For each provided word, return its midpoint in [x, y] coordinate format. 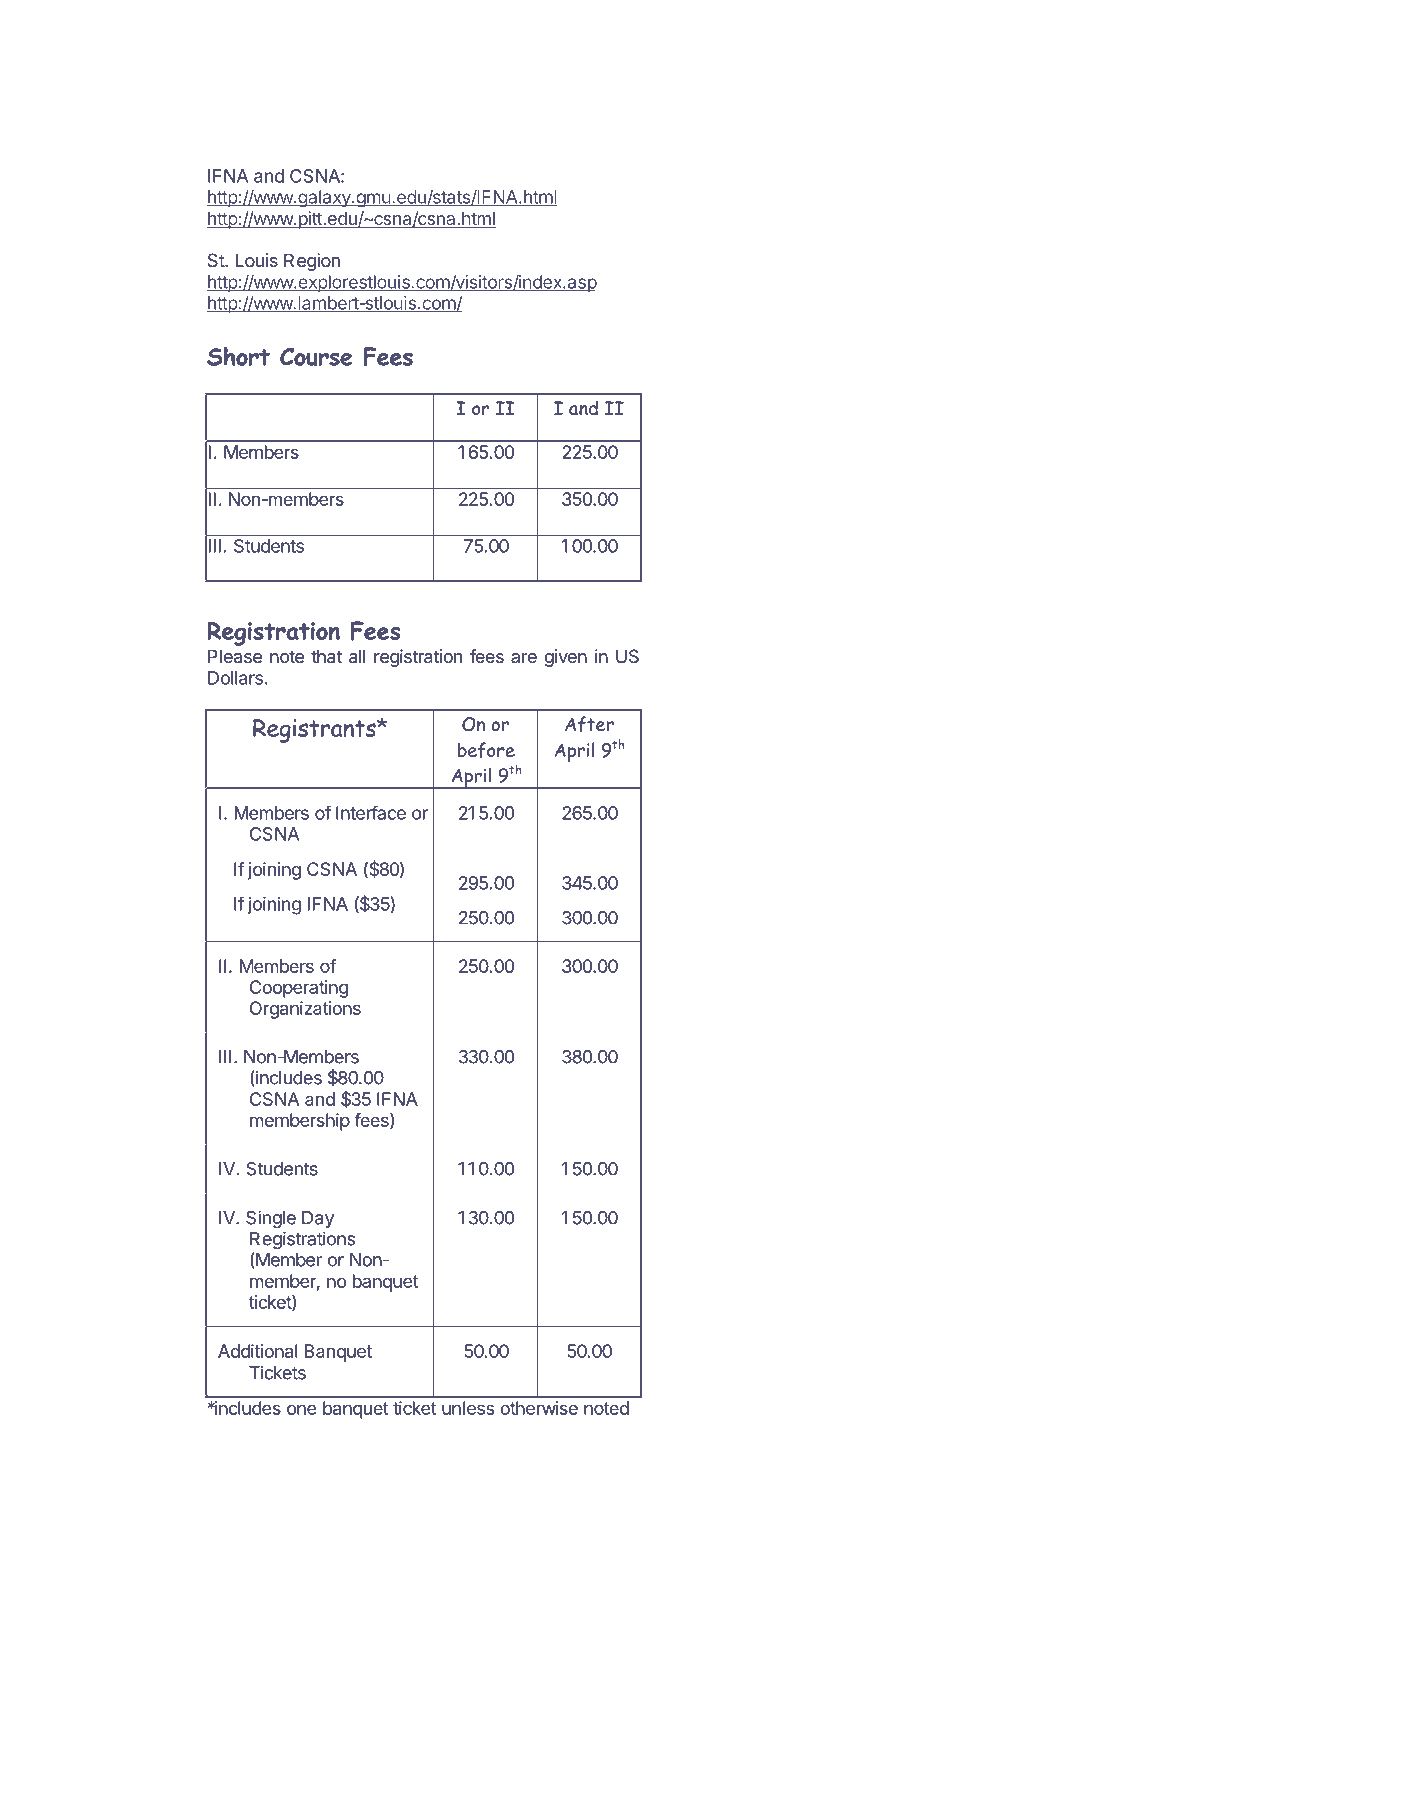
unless [468, 1408]
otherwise [539, 1408]
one [301, 1409]
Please [235, 656]
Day [318, 1219]
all [357, 656]
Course [316, 357]
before [486, 750]
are [524, 658]
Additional [258, 1351]
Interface [371, 813]
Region [312, 262]
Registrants [315, 731]
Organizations [305, 1010]
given [565, 658]
